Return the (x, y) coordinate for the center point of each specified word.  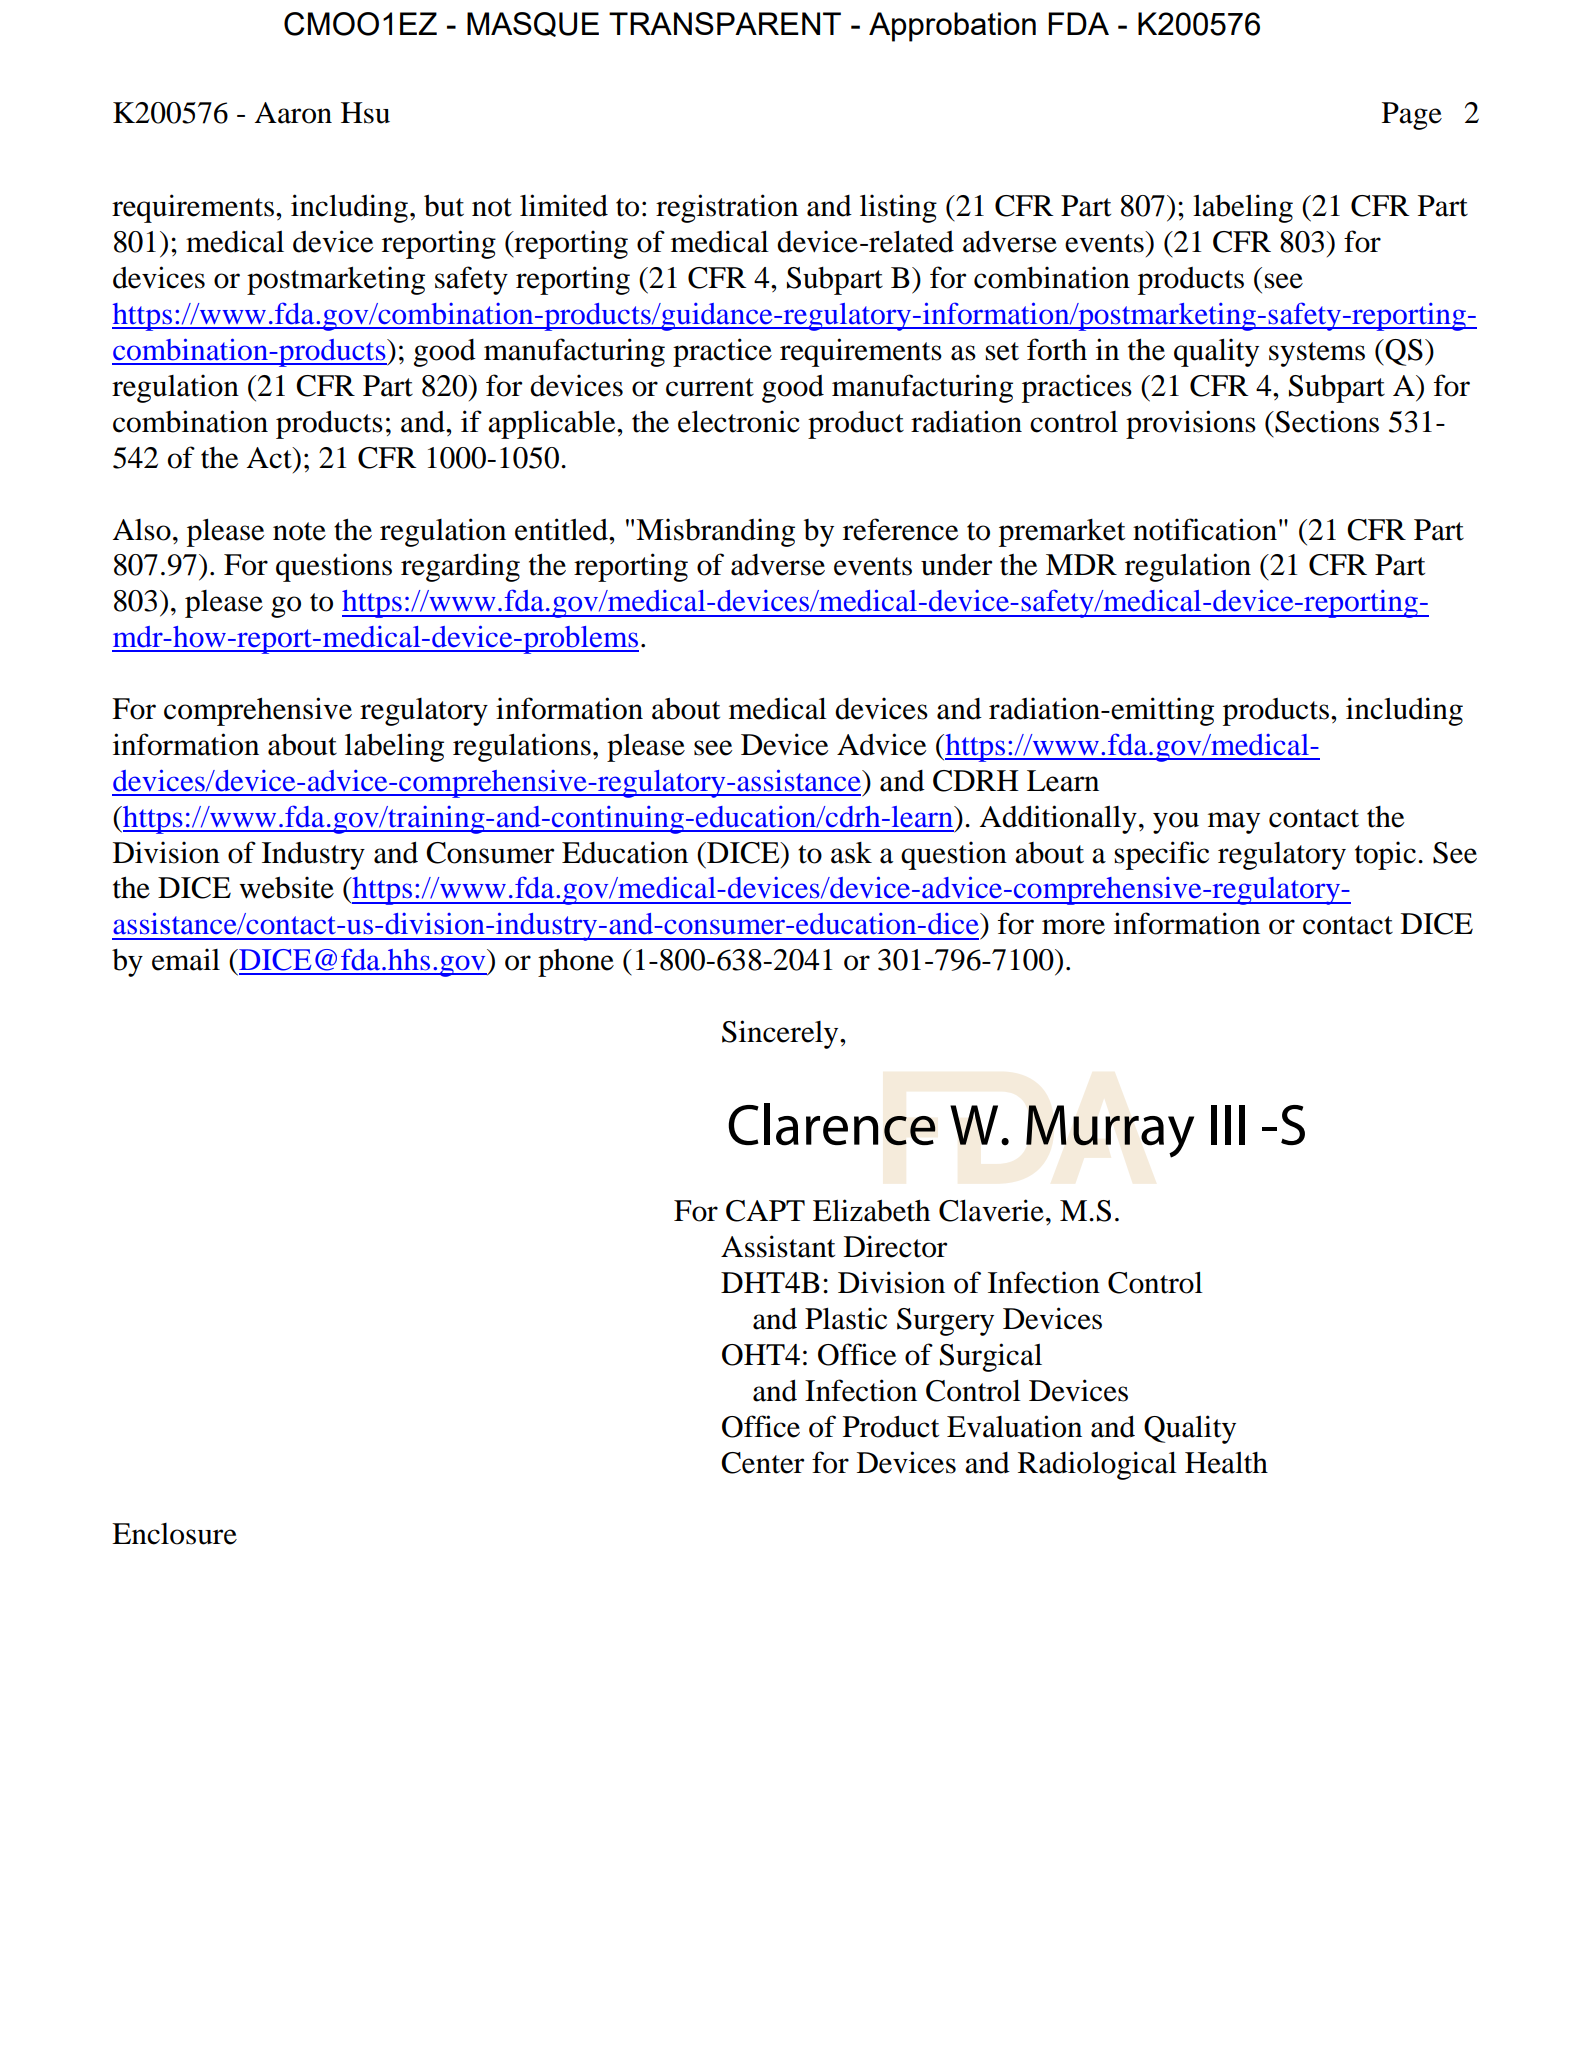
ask (851, 853)
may (1234, 823)
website (286, 887)
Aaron (293, 113)
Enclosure (174, 1534)
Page (1412, 116)
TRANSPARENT (725, 23)
